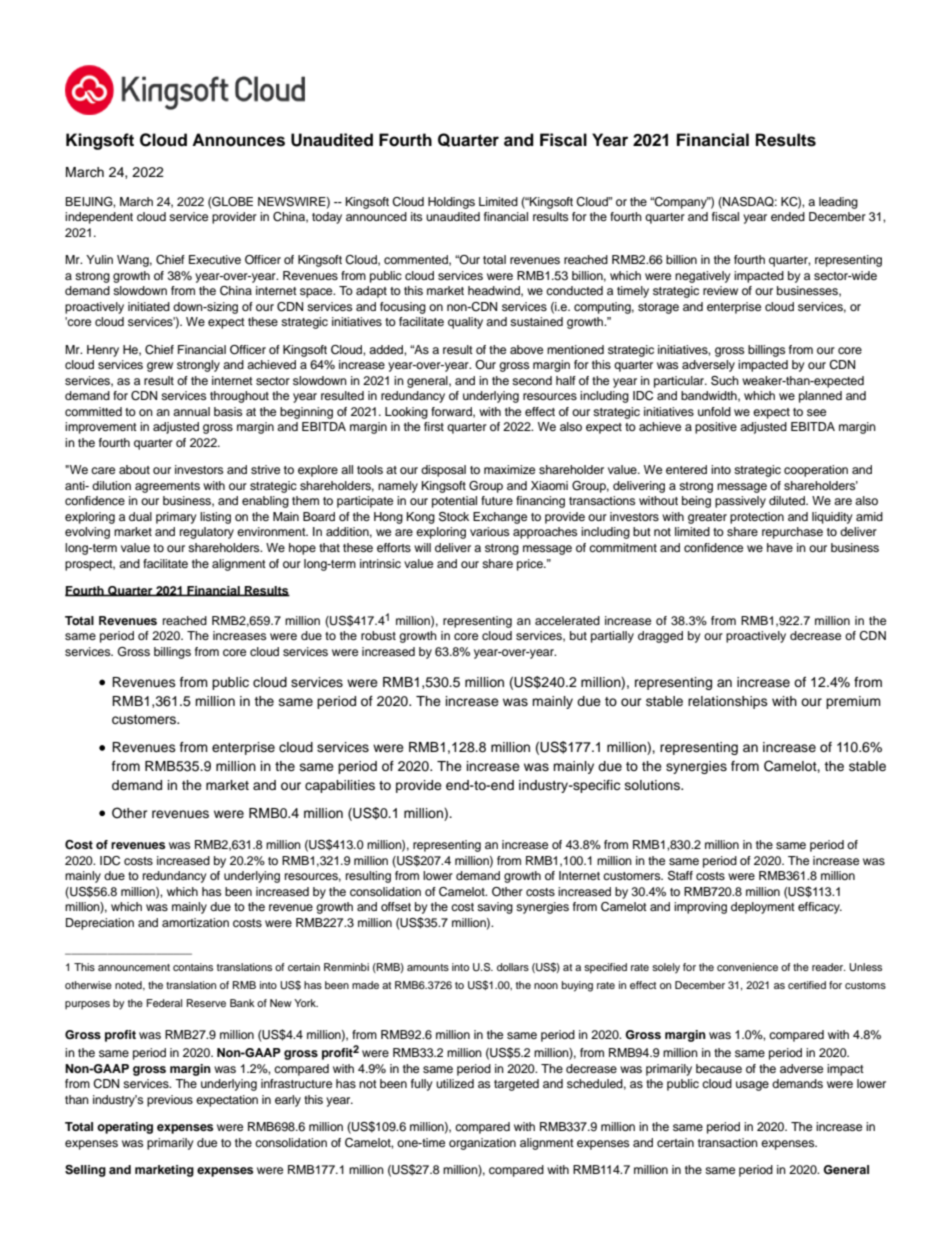  What do you see at coordinates (653, 785) in the document?
I see `solutions` at bounding box center [653, 785].
